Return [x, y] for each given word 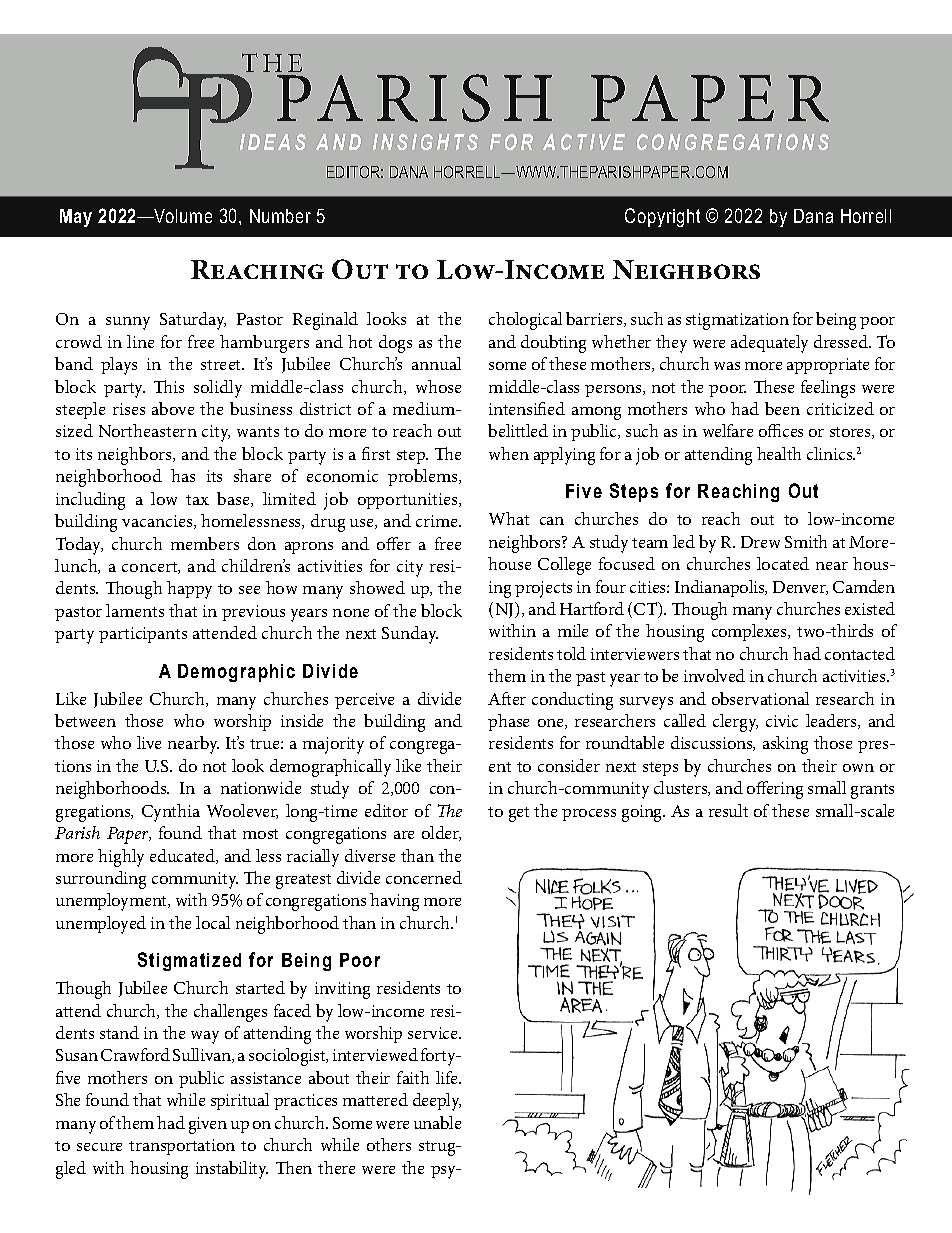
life [448, 1077]
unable [437, 1122]
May [76, 218]
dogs [395, 344]
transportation [182, 1147]
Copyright [662, 217]
